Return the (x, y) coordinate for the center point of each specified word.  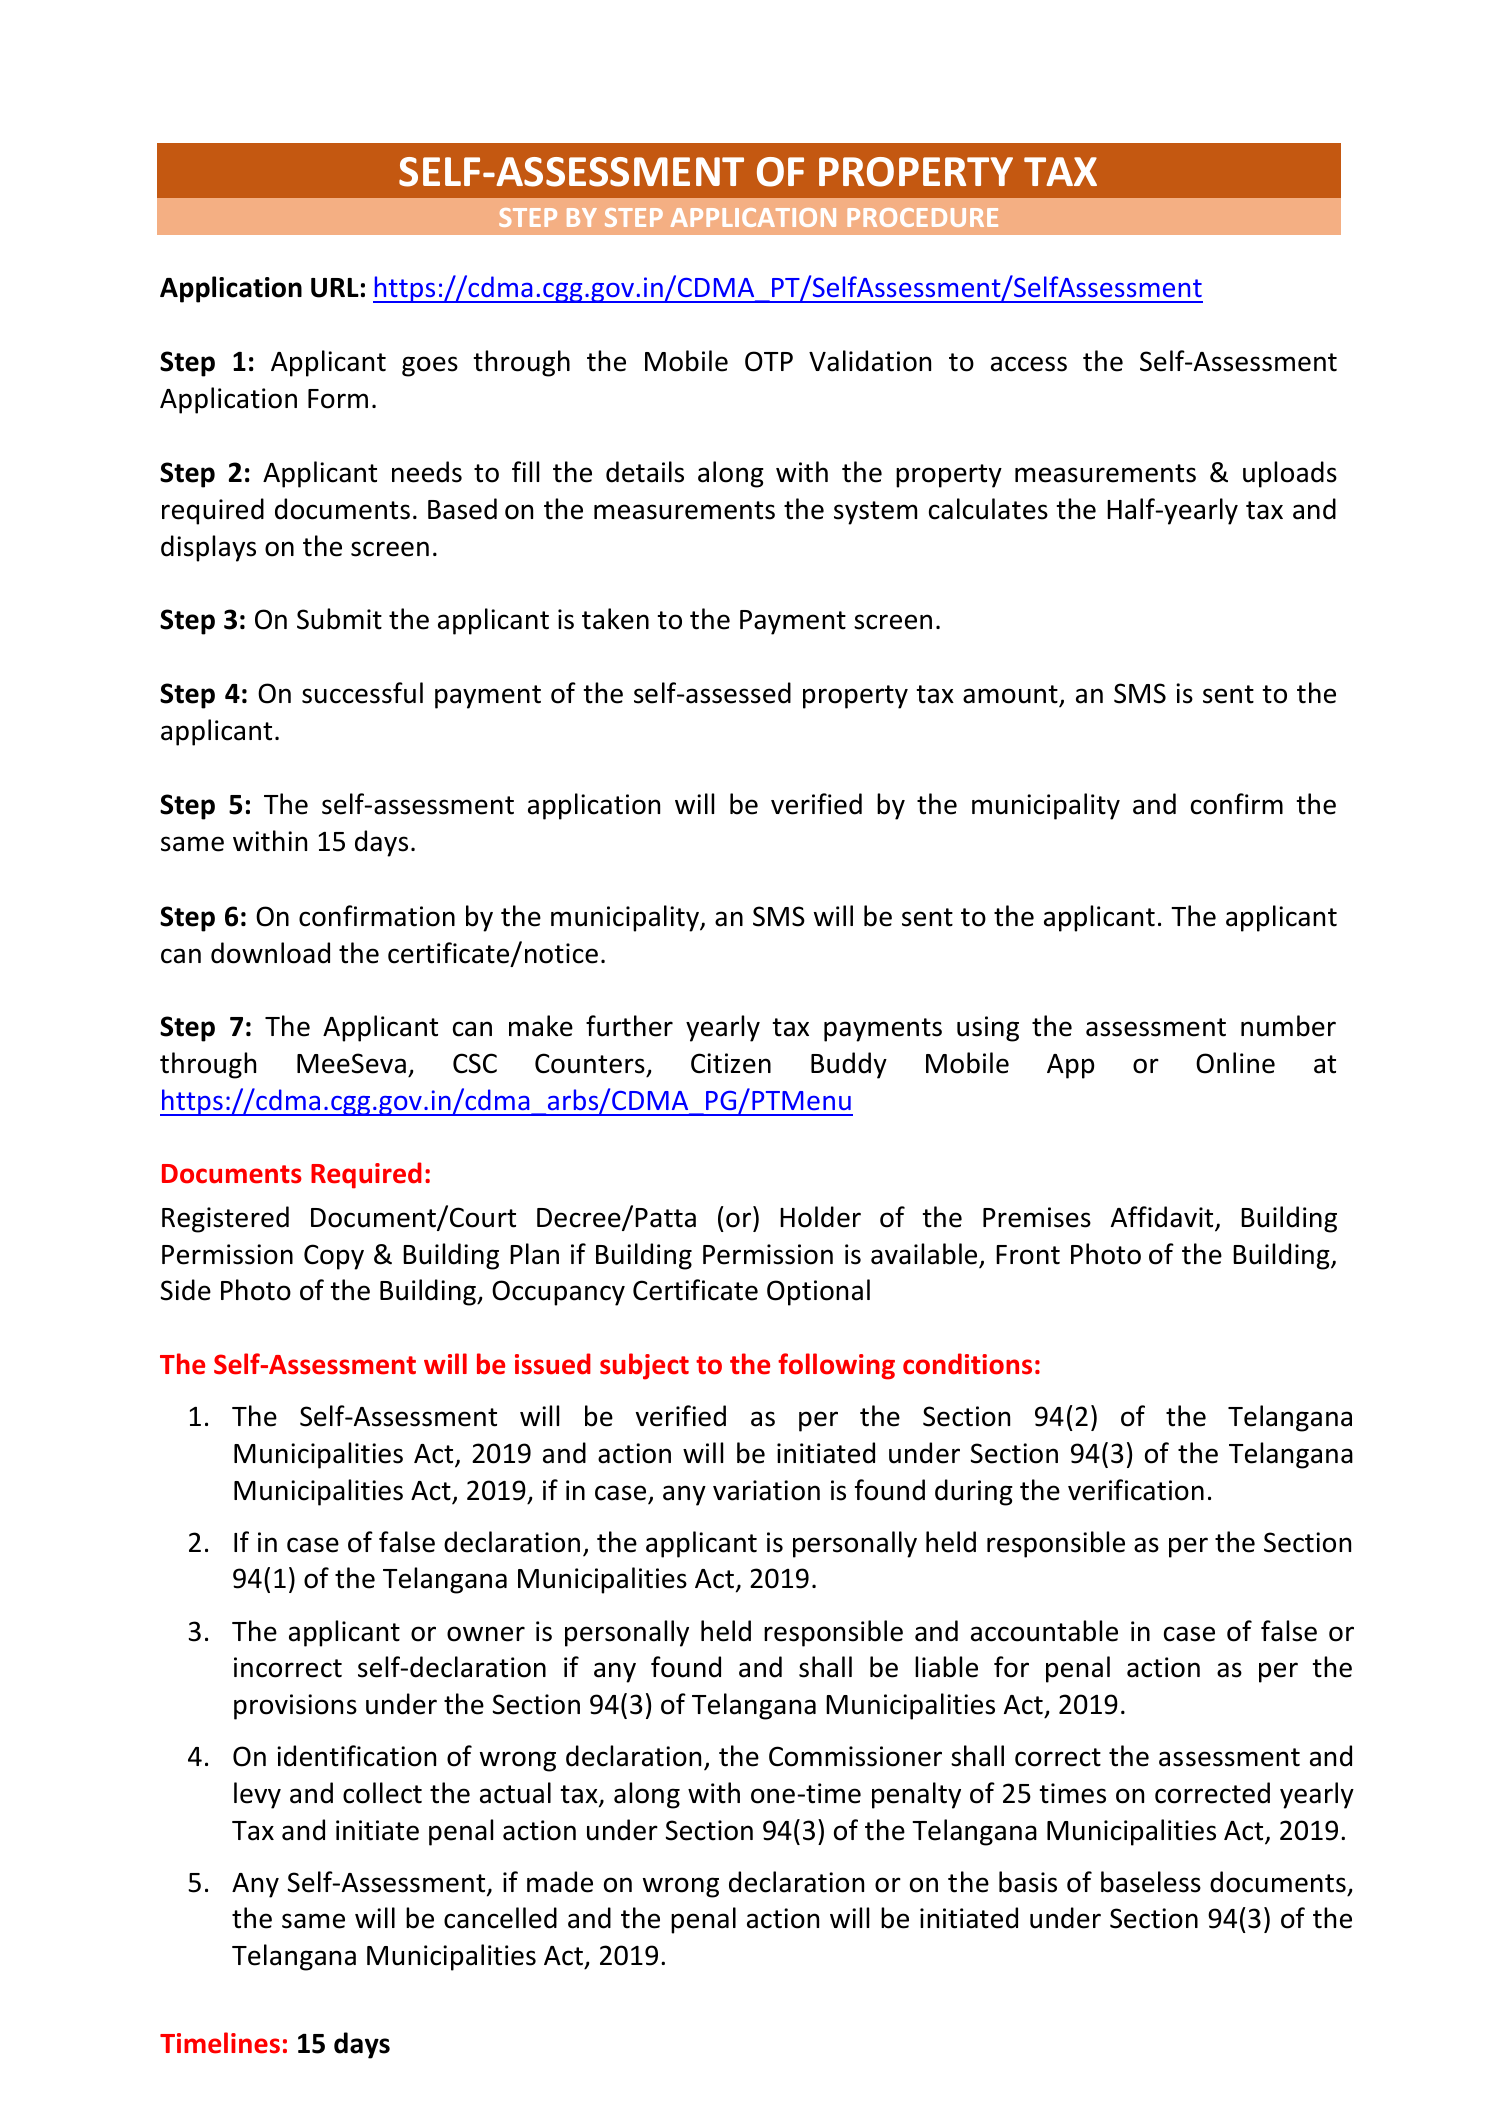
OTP (769, 361)
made (560, 1882)
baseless (1151, 1882)
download (270, 953)
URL (335, 288)
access (1029, 364)
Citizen (731, 1063)
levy (257, 1795)
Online (1235, 1063)
